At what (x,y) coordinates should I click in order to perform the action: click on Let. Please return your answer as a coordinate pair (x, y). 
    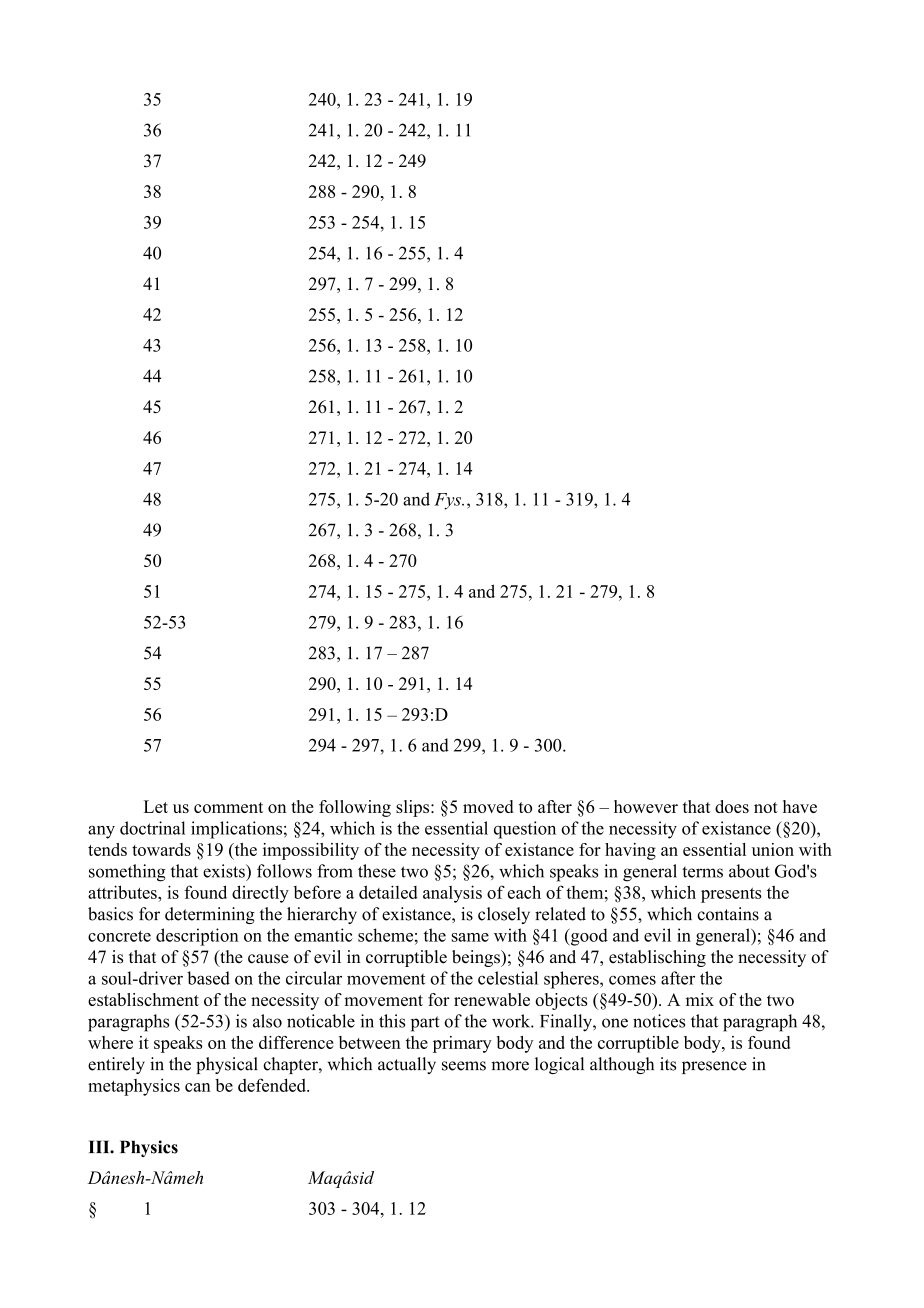
    Looking at the image, I should click on (156, 806).
